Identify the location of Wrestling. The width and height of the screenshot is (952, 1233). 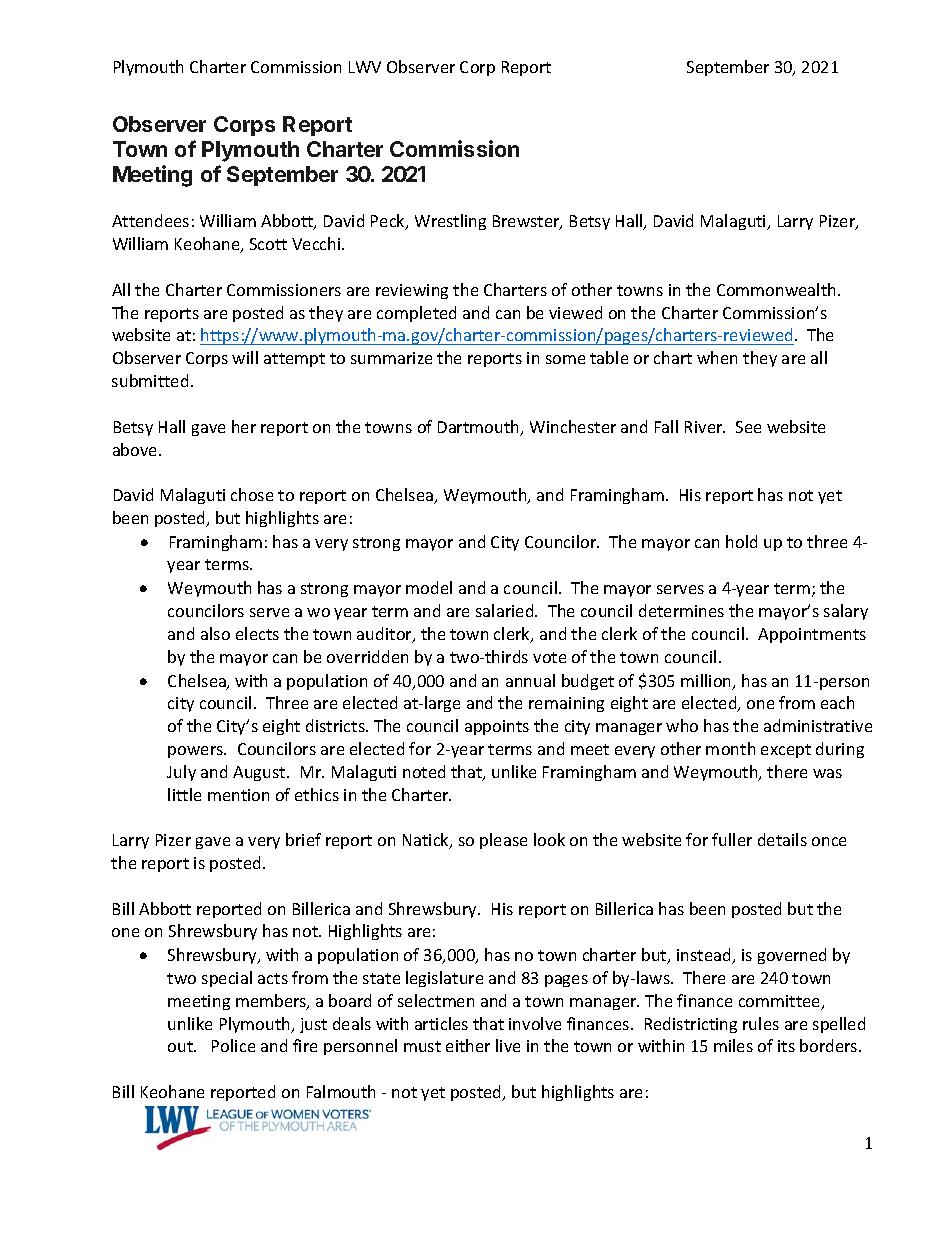
(450, 222).
